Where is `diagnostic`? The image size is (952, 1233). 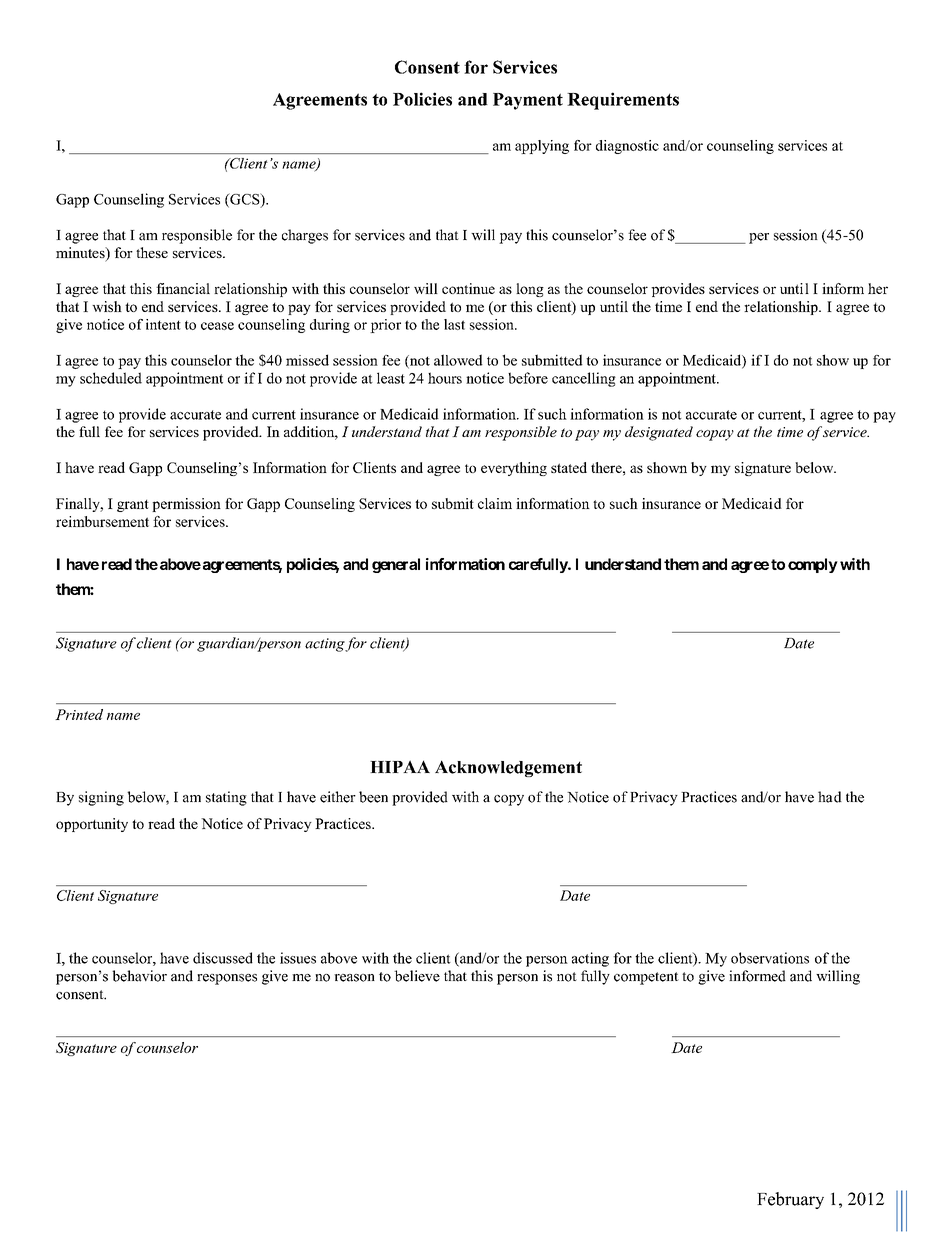 diagnostic is located at coordinates (627, 147).
